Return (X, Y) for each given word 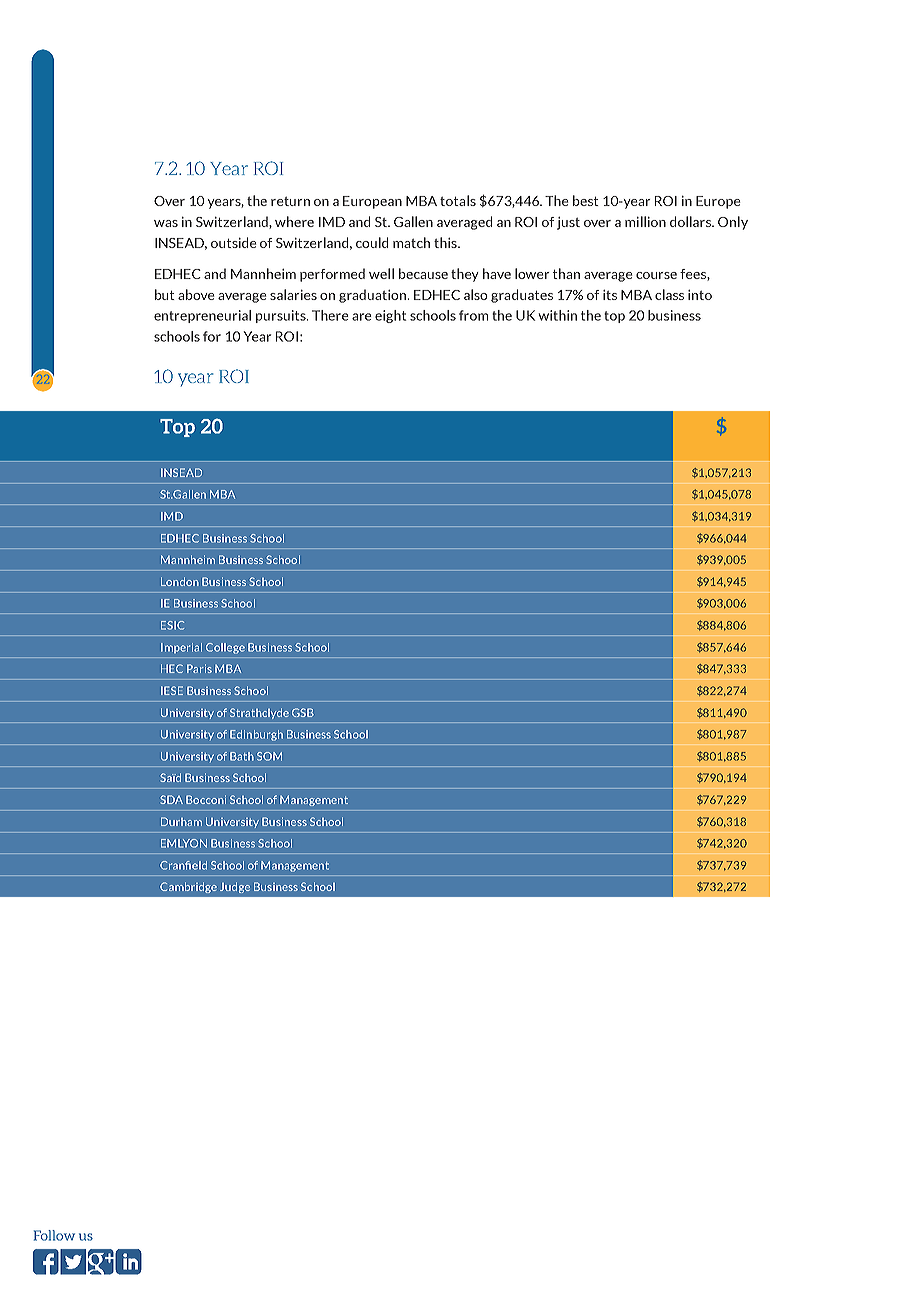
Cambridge (188, 887)
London (180, 581)
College (225, 648)
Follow (54, 1235)
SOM (269, 756)
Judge (235, 887)
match (411, 242)
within (557, 315)
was (166, 223)
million (645, 221)
